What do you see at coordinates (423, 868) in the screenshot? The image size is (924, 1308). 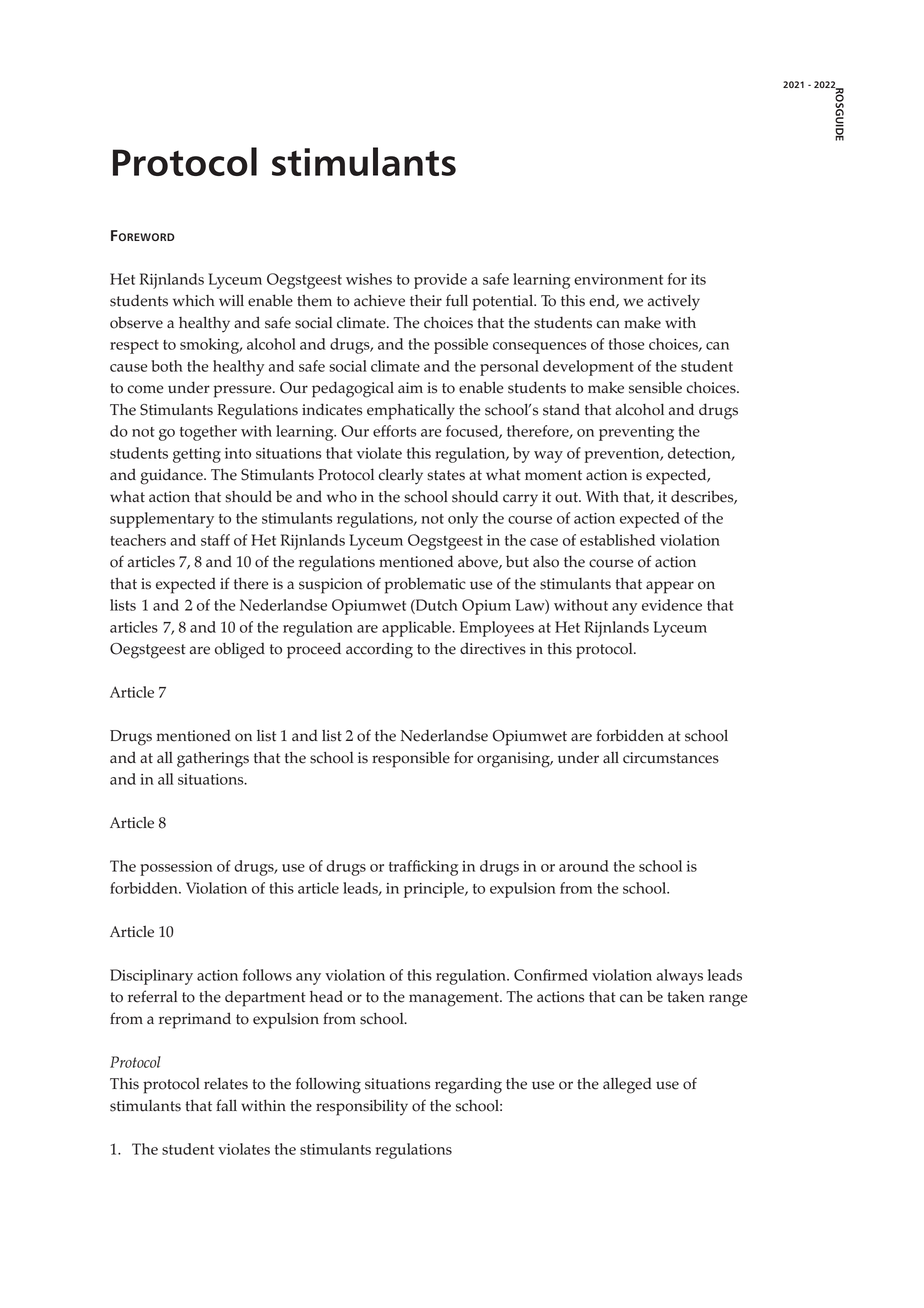 I see `trafficking` at bounding box center [423, 868].
